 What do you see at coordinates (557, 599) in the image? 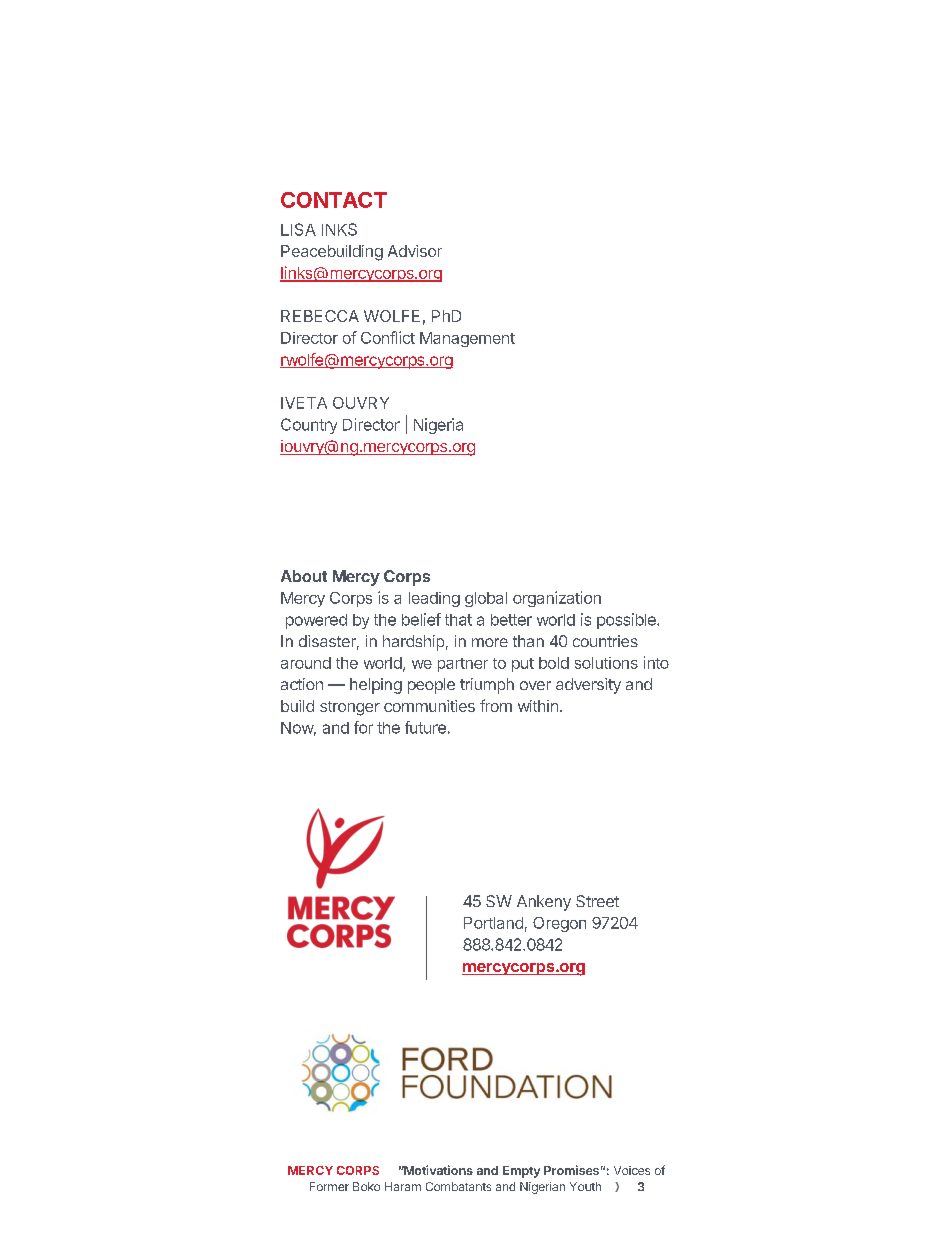
I see `organization` at bounding box center [557, 599].
